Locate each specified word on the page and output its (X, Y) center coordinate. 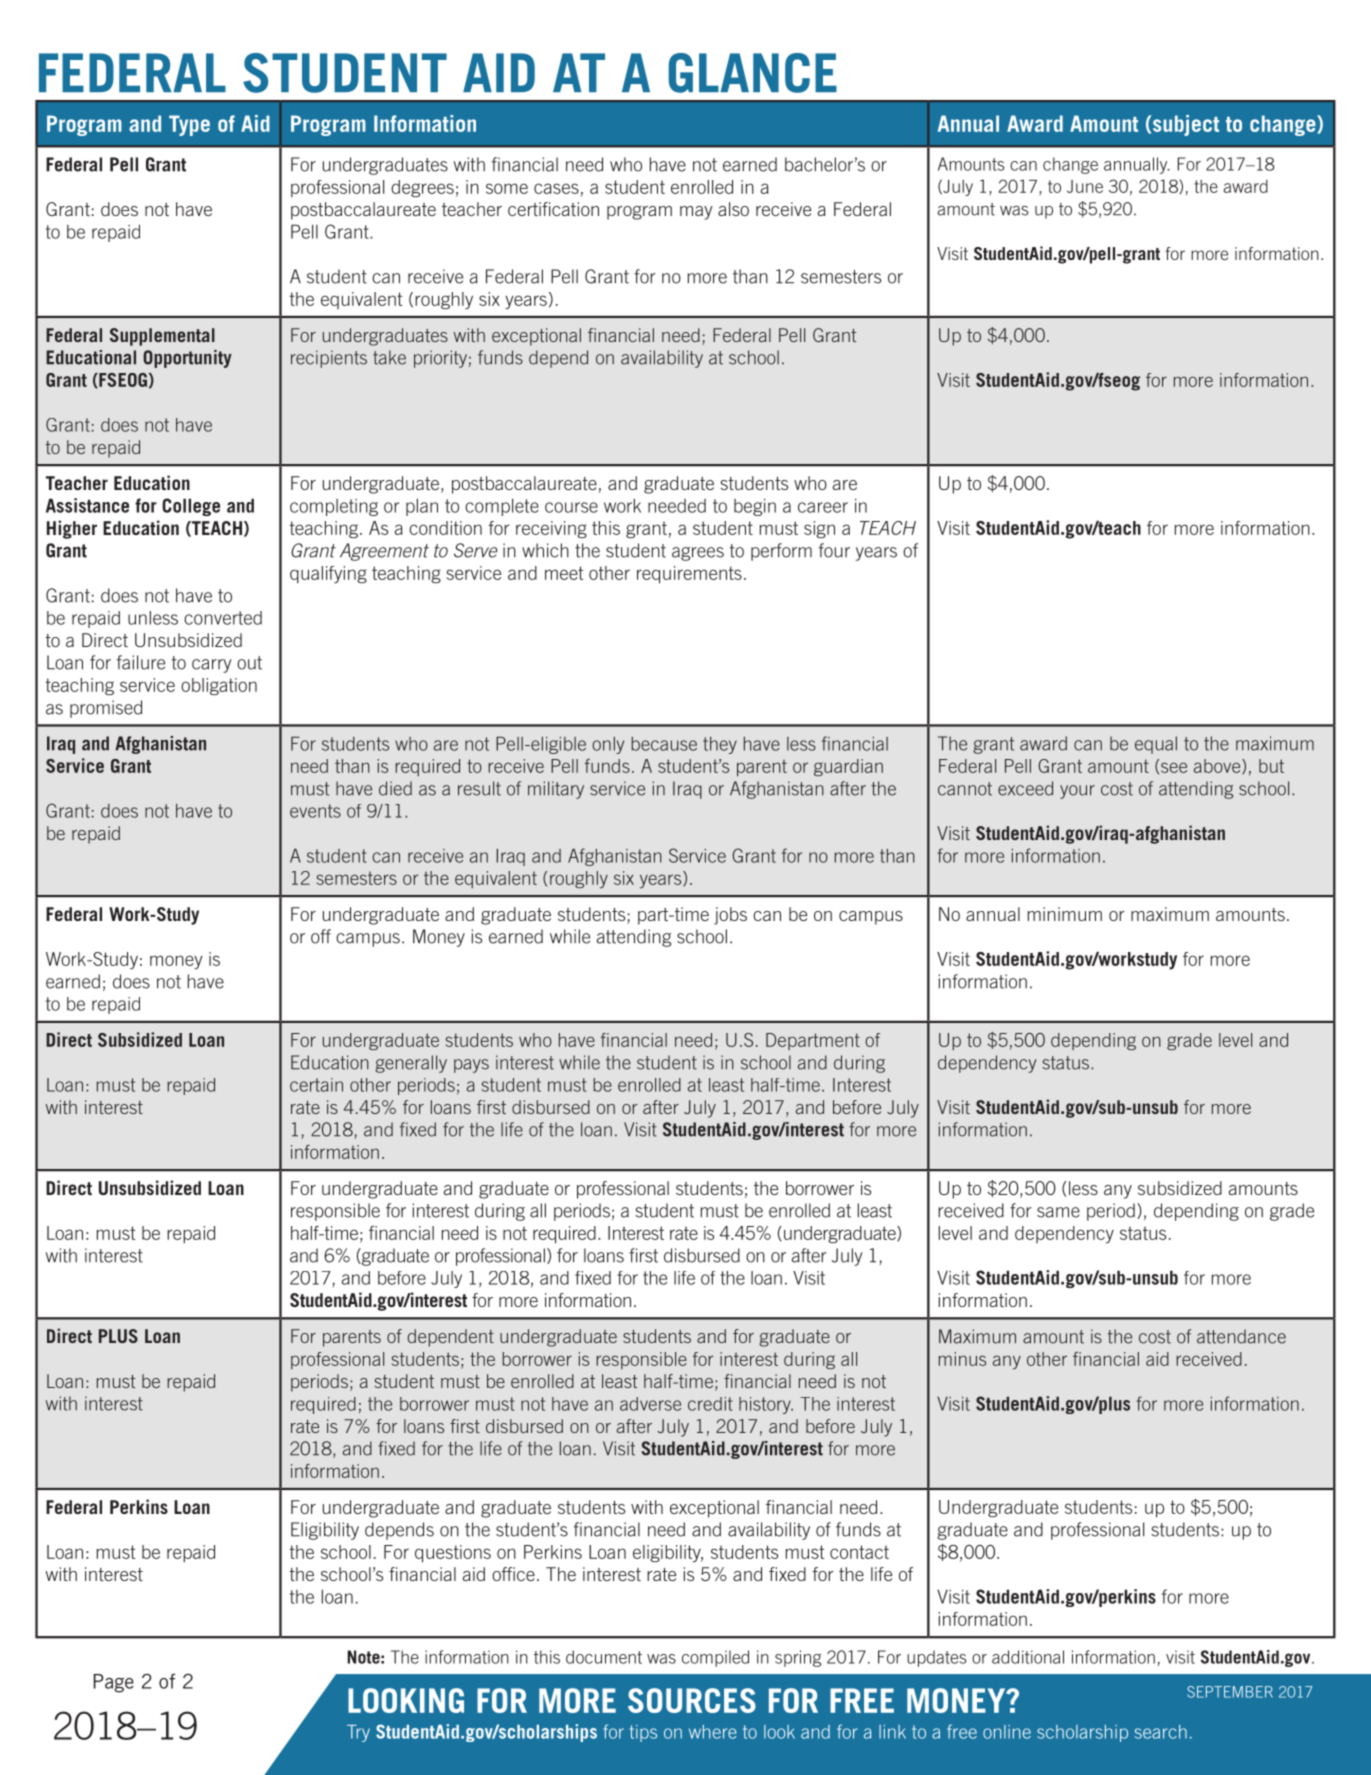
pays (471, 1066)
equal (1156, 745)
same (1058, 1212)
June (1085, 186)
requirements (689, 575)
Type (189, 125)
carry (212, 666)
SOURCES (692, 1700)
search (1161, 1732)
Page (113, 1683)
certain (316, 1085)
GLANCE (752, 73)
